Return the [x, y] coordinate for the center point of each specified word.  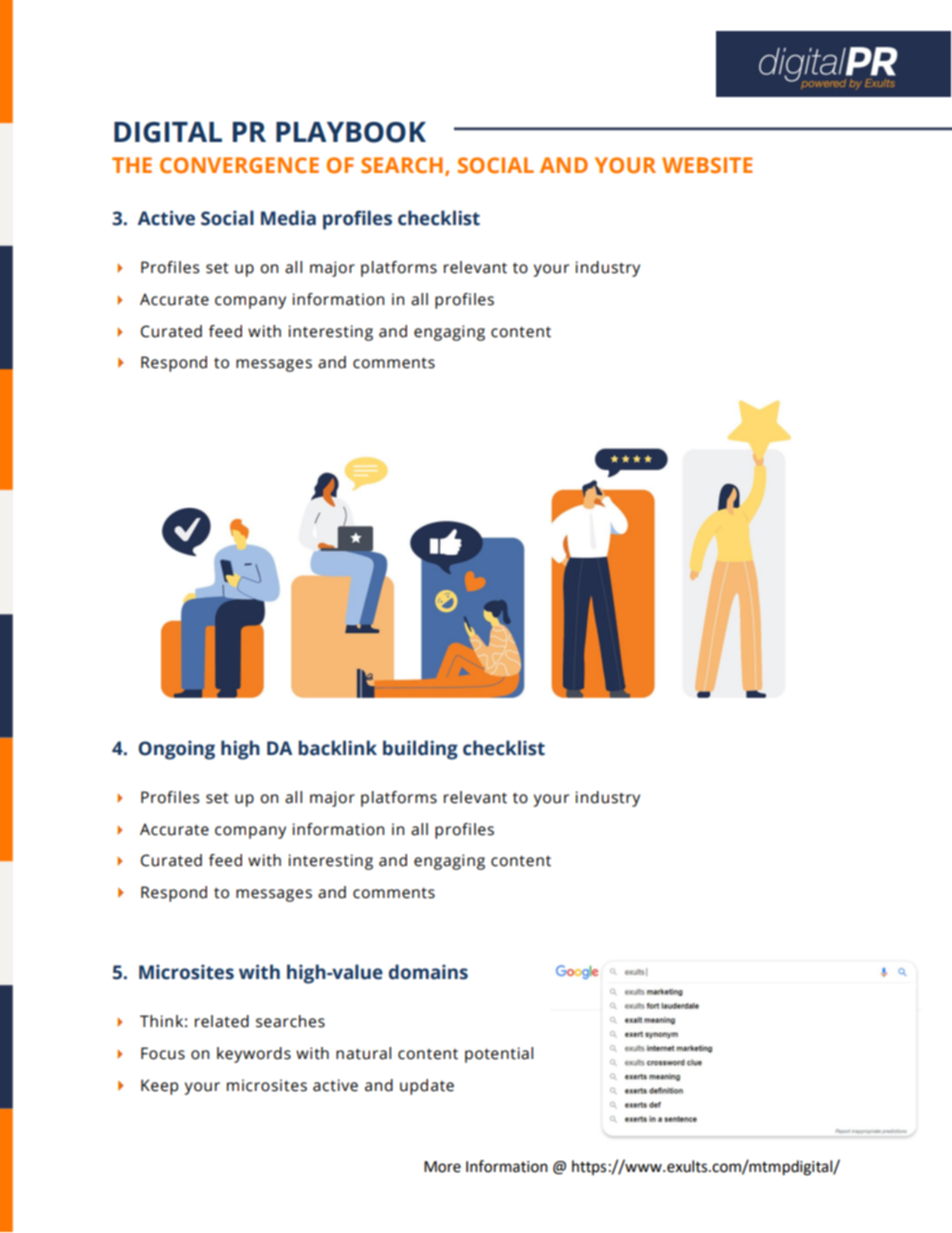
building [420, 750]
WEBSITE [707, 165]
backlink [337, 748]
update [427, 1087]
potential [499, 1055]
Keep [159, 1087]
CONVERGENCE [239, 165]
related [222, 1021]
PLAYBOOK [351, 132]
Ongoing [176, 750]
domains [428, 972]
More [442, 1167]
